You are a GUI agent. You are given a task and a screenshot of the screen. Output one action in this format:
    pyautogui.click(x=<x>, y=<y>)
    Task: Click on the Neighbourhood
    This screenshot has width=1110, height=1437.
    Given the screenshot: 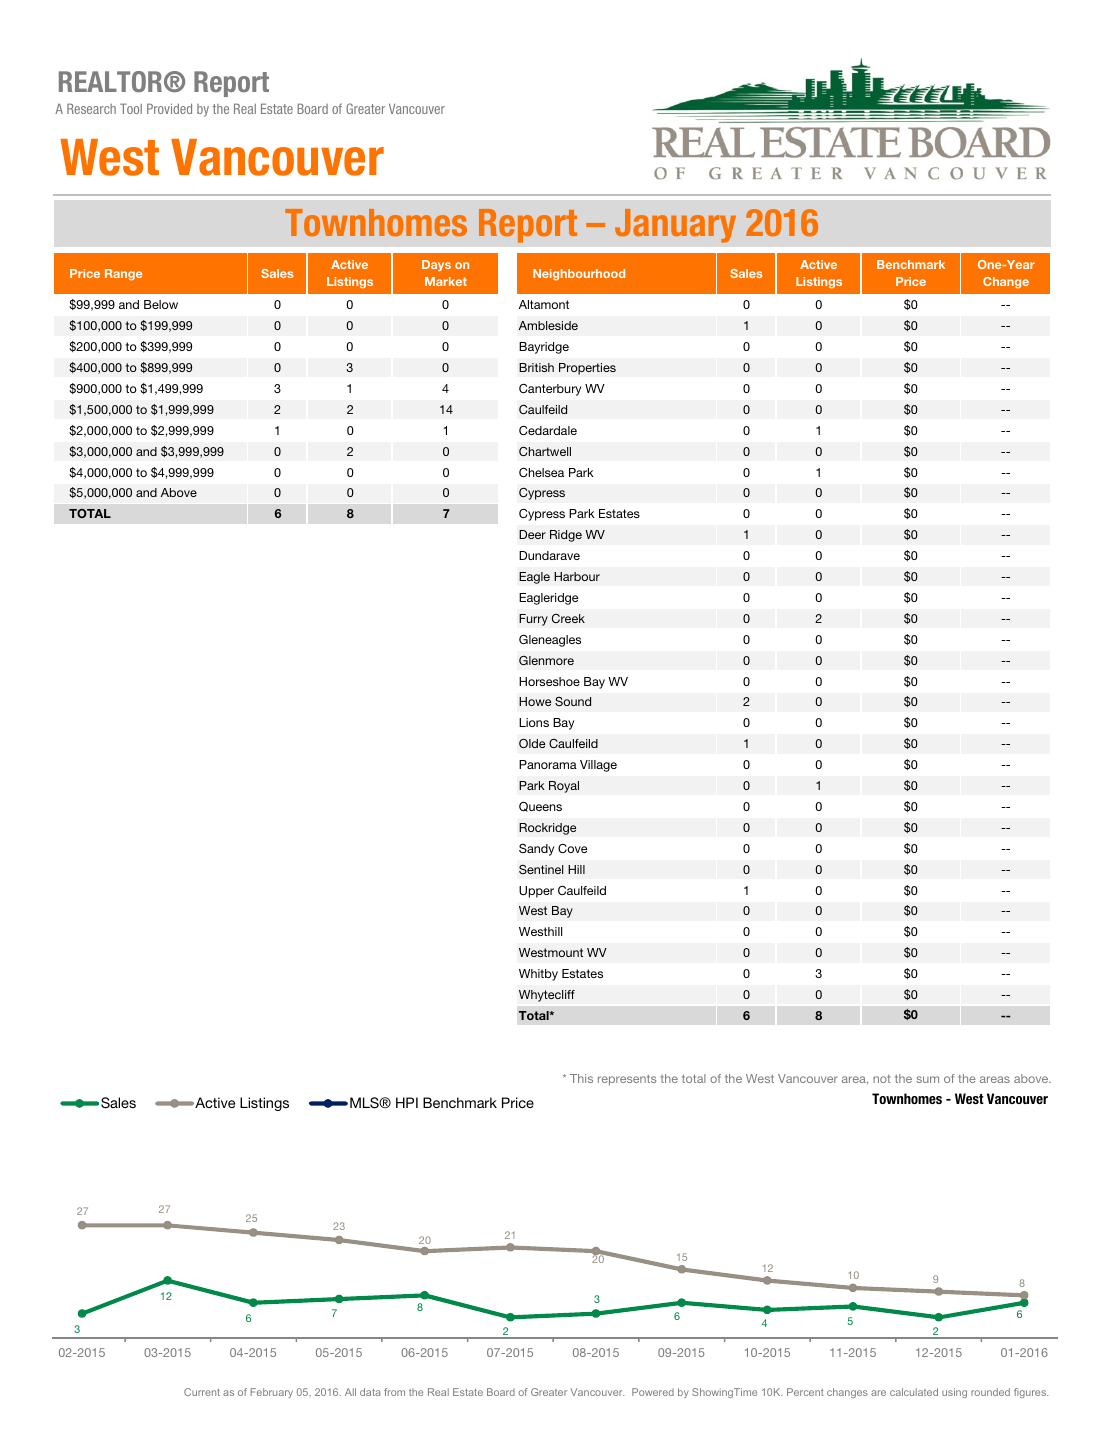 What is the action you would take?
    pyautogui.click(x=579, y=275)
